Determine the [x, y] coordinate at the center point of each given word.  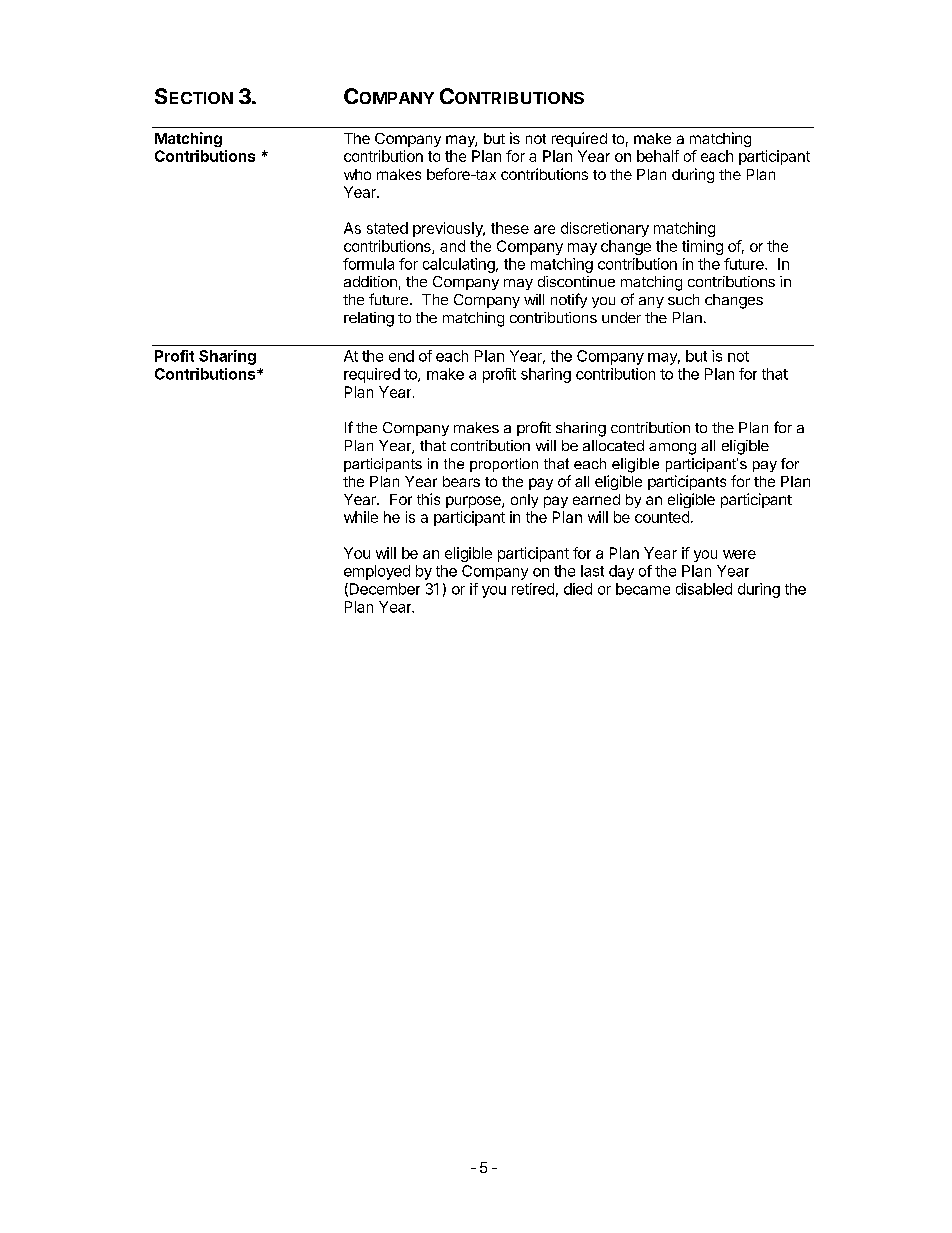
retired [533, 589]
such [683, 299]
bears [461, 481]
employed [377, 572]
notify [569, 300]
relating [369, 319]
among [672, 449]
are [544, 229]
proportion [504, 465]
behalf [658, 156]
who [357, 174]
